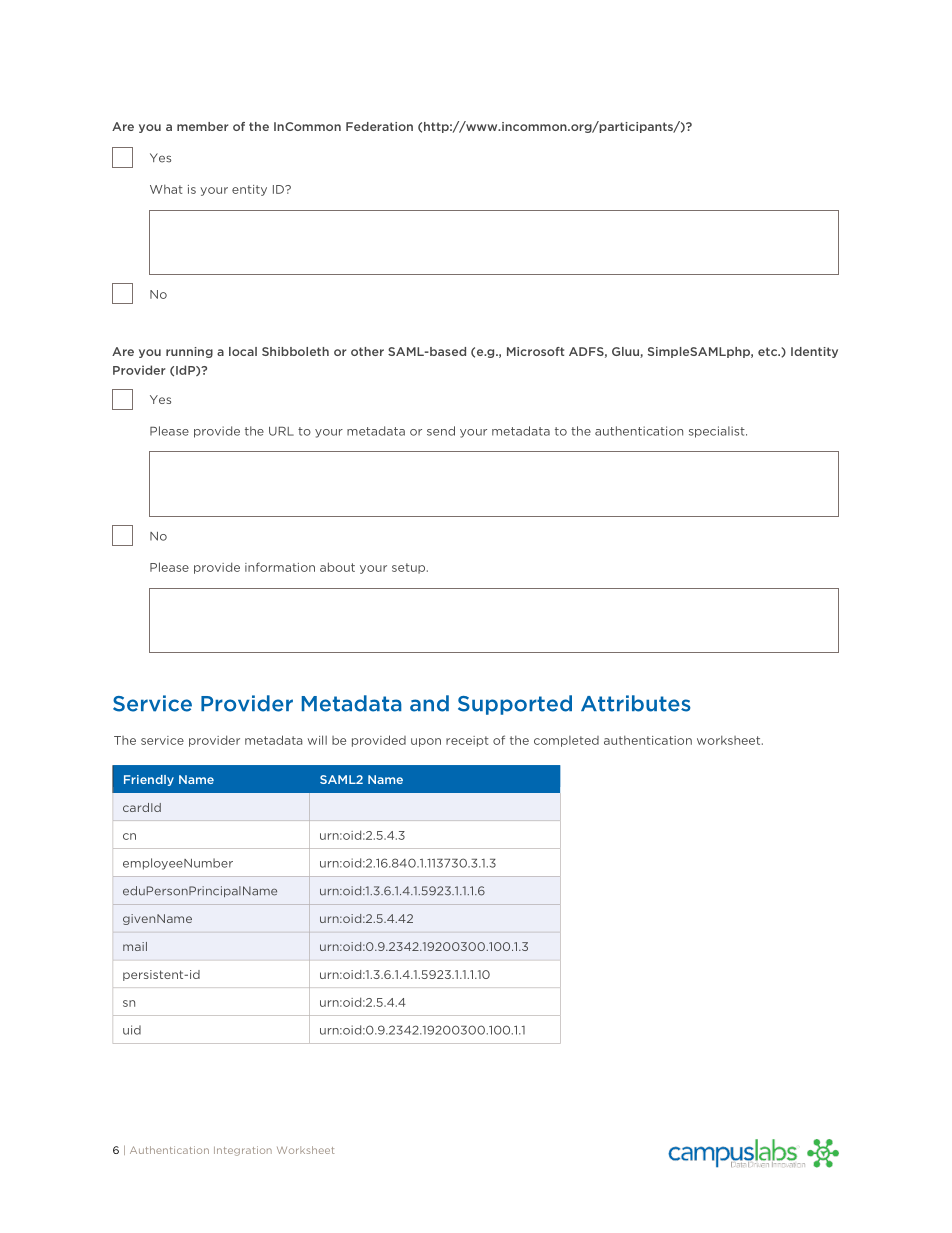 This screenshot has height=1233, width=952. I want to click on Federation, so click(379, 126).
